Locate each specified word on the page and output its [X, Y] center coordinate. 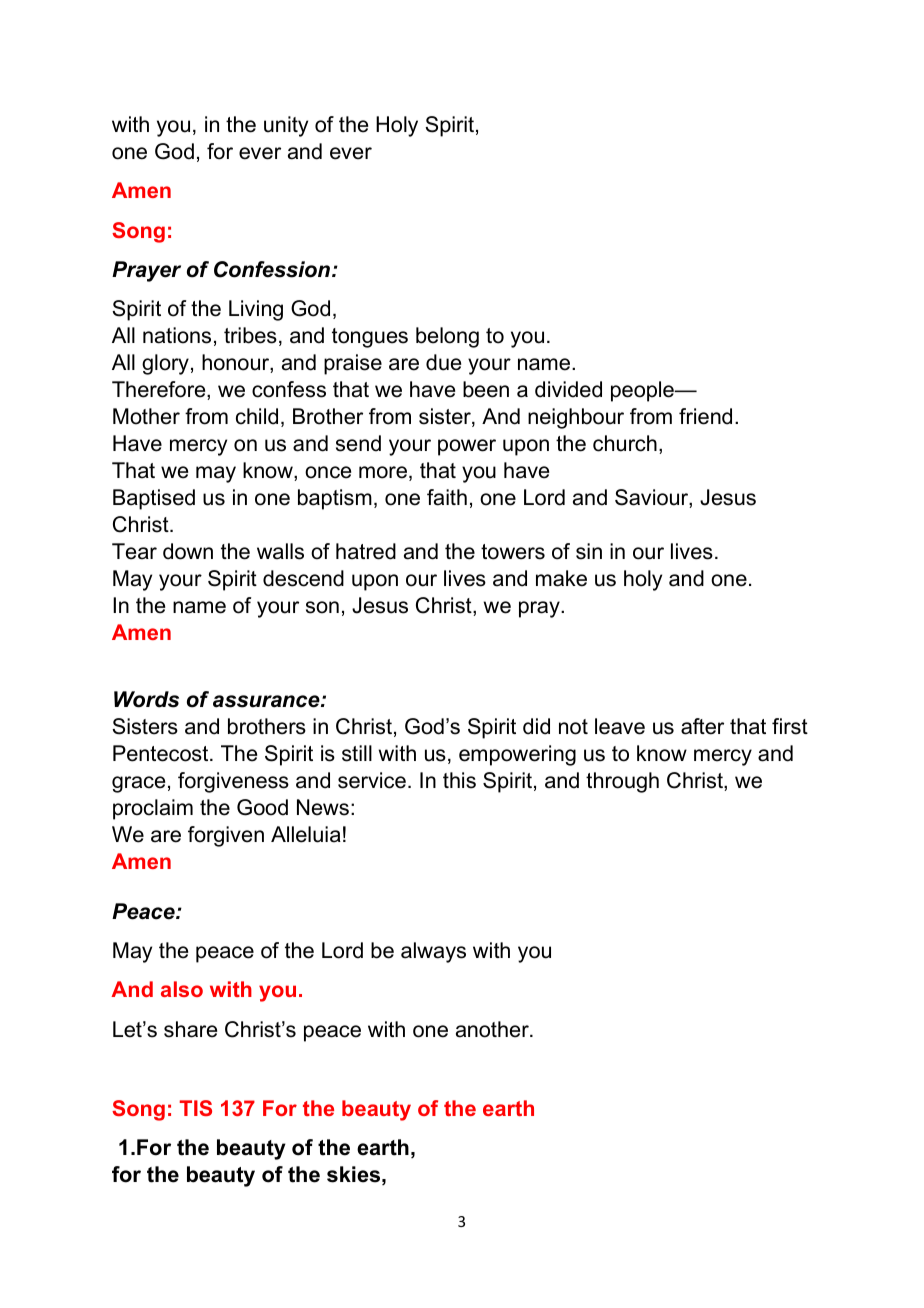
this [459, 780]
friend [705, 416]
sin [589, 551]
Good [262, 807]
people [643, 391]
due [443, 362]
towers [513, 552]
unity [286, 126]
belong [447, 337]
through [622, 782]
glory [165, 364]
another [493, 1029]
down [188, 551]
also [182, 989]
